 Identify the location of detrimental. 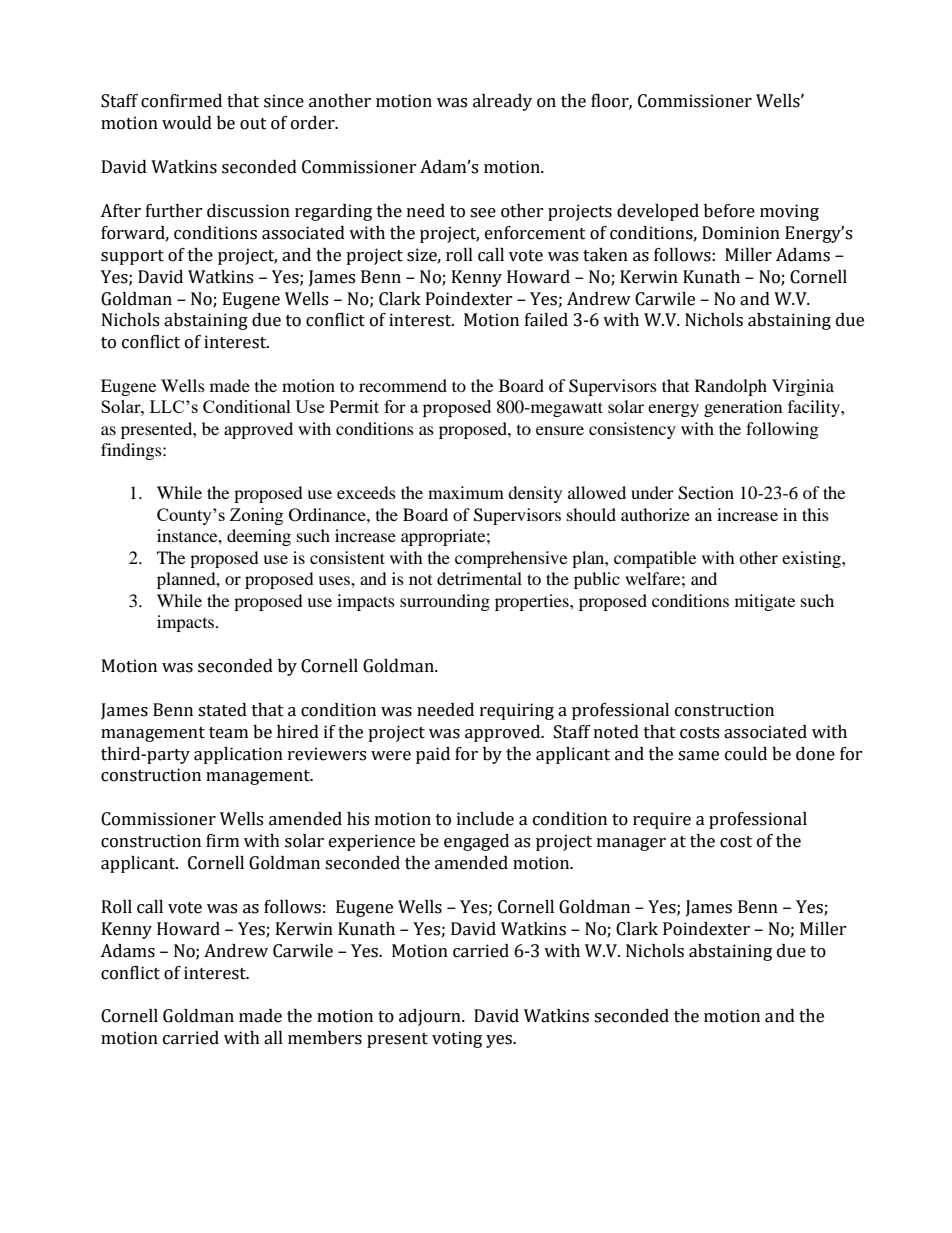
(479, 578).
